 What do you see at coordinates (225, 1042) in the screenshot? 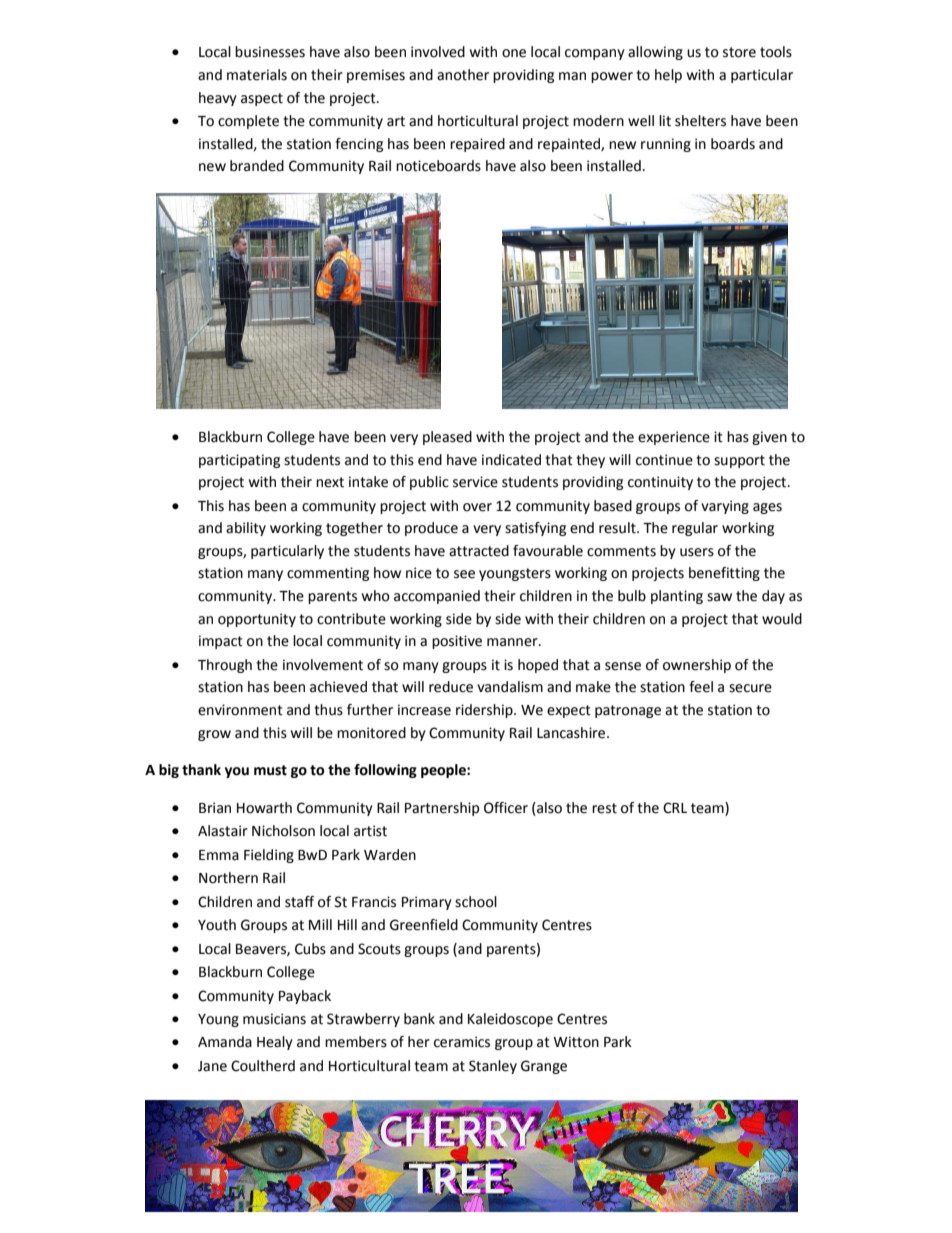
I see `Amanda` at bounding box center [225, 1042].
